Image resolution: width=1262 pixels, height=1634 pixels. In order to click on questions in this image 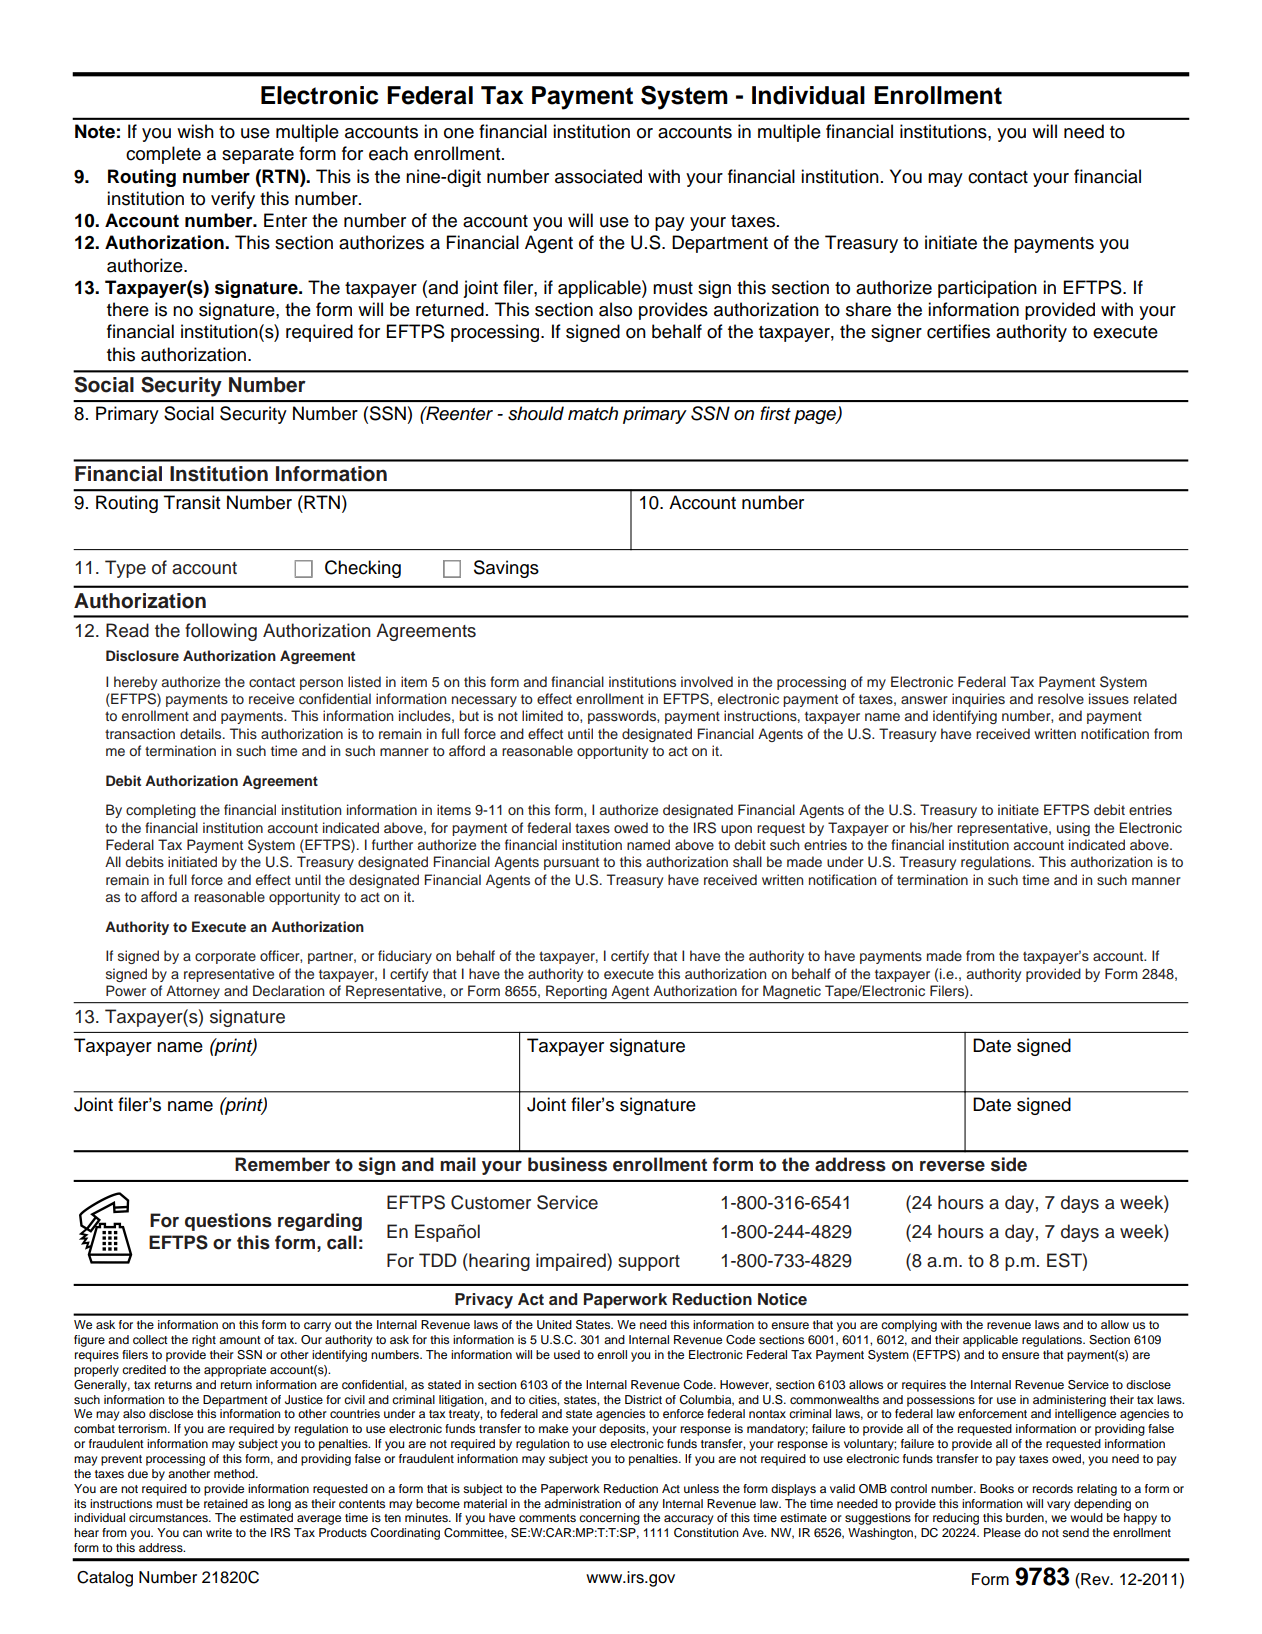, I will do `click(228, 1222)`.
